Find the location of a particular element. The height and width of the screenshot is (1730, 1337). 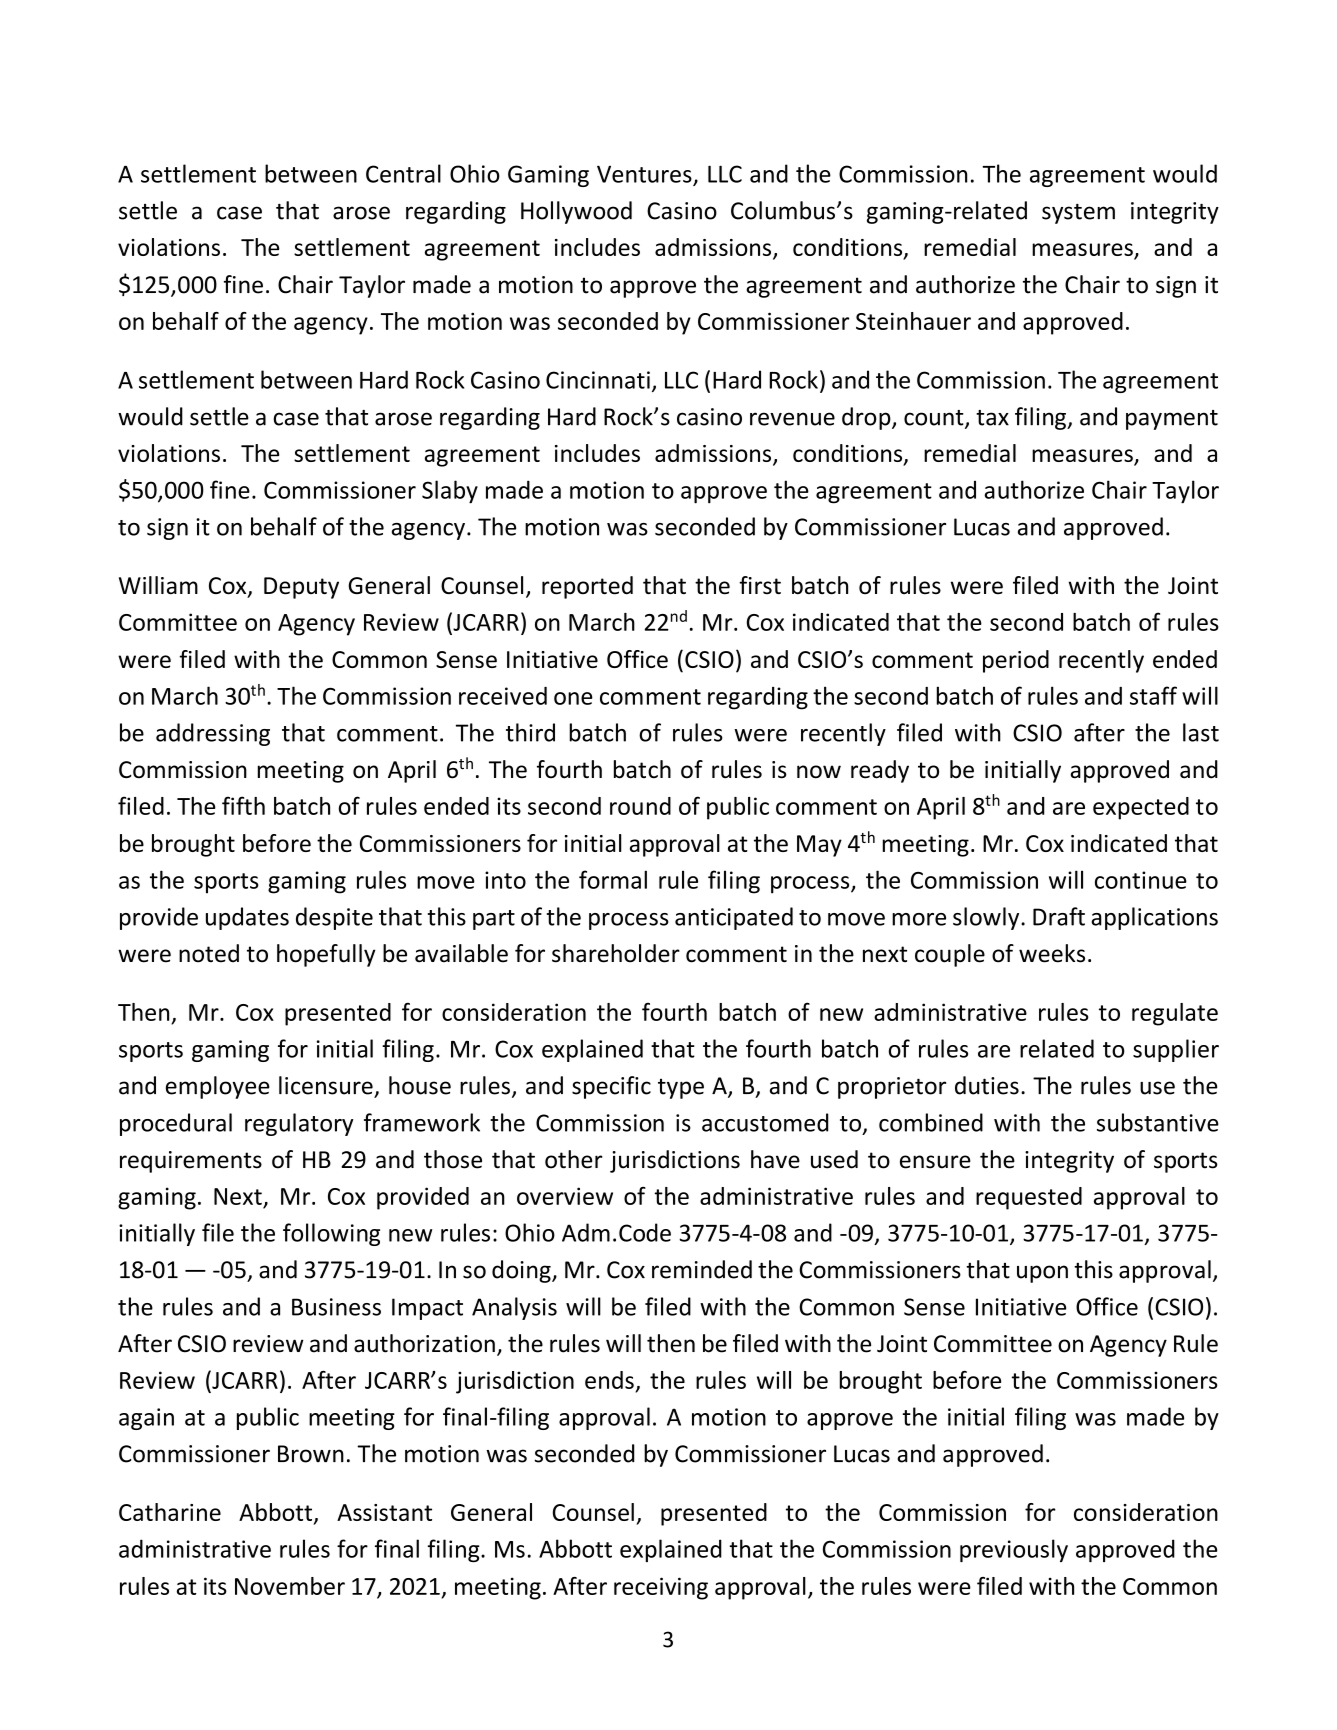

Ventures is located at coordinates (644, 174).
